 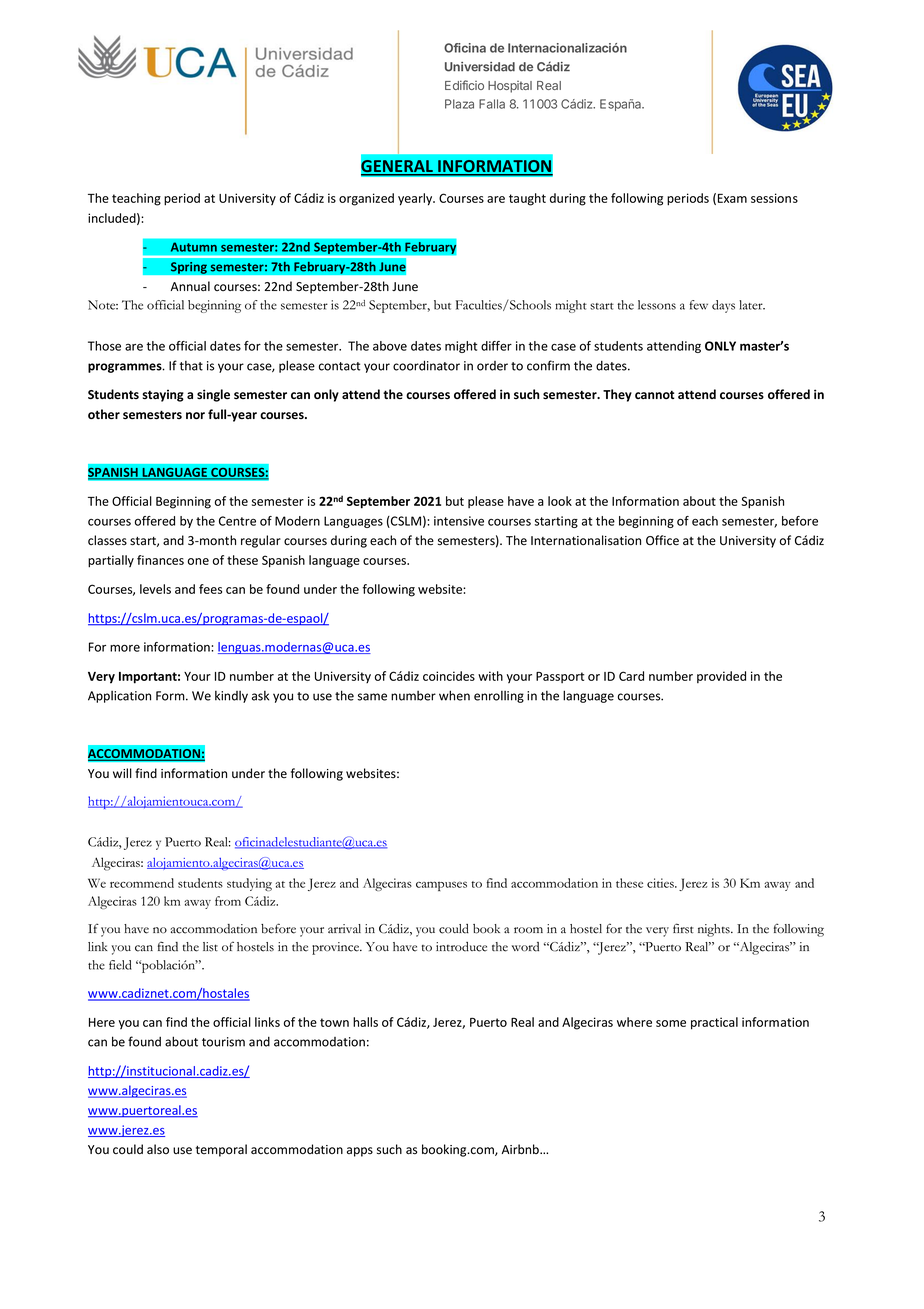 What do you see at coordinates (732, 198) in the document?
I see `Exam` at bounding box center [732, 198].
